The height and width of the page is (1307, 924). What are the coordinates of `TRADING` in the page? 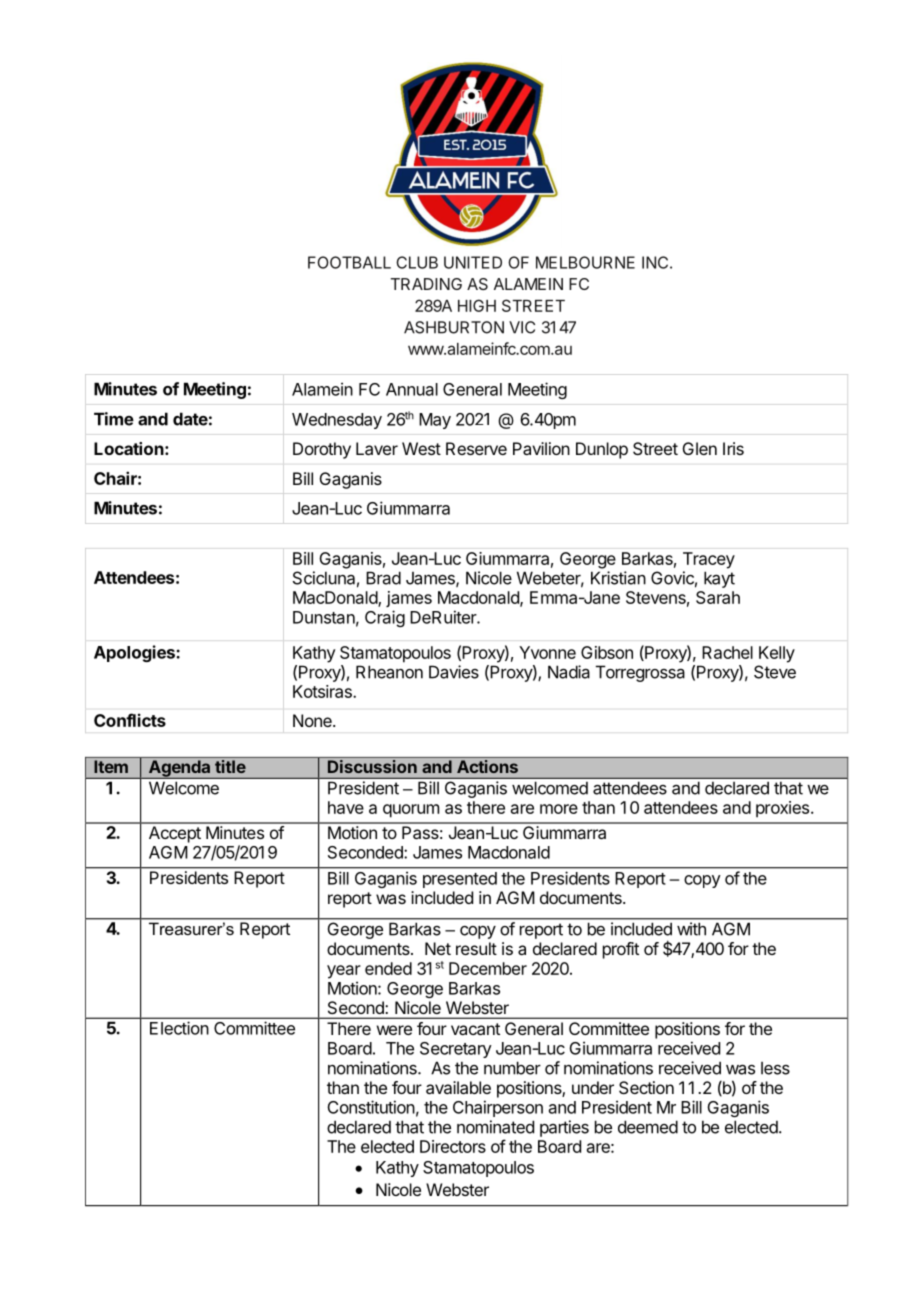 It's located at (426, 284).
